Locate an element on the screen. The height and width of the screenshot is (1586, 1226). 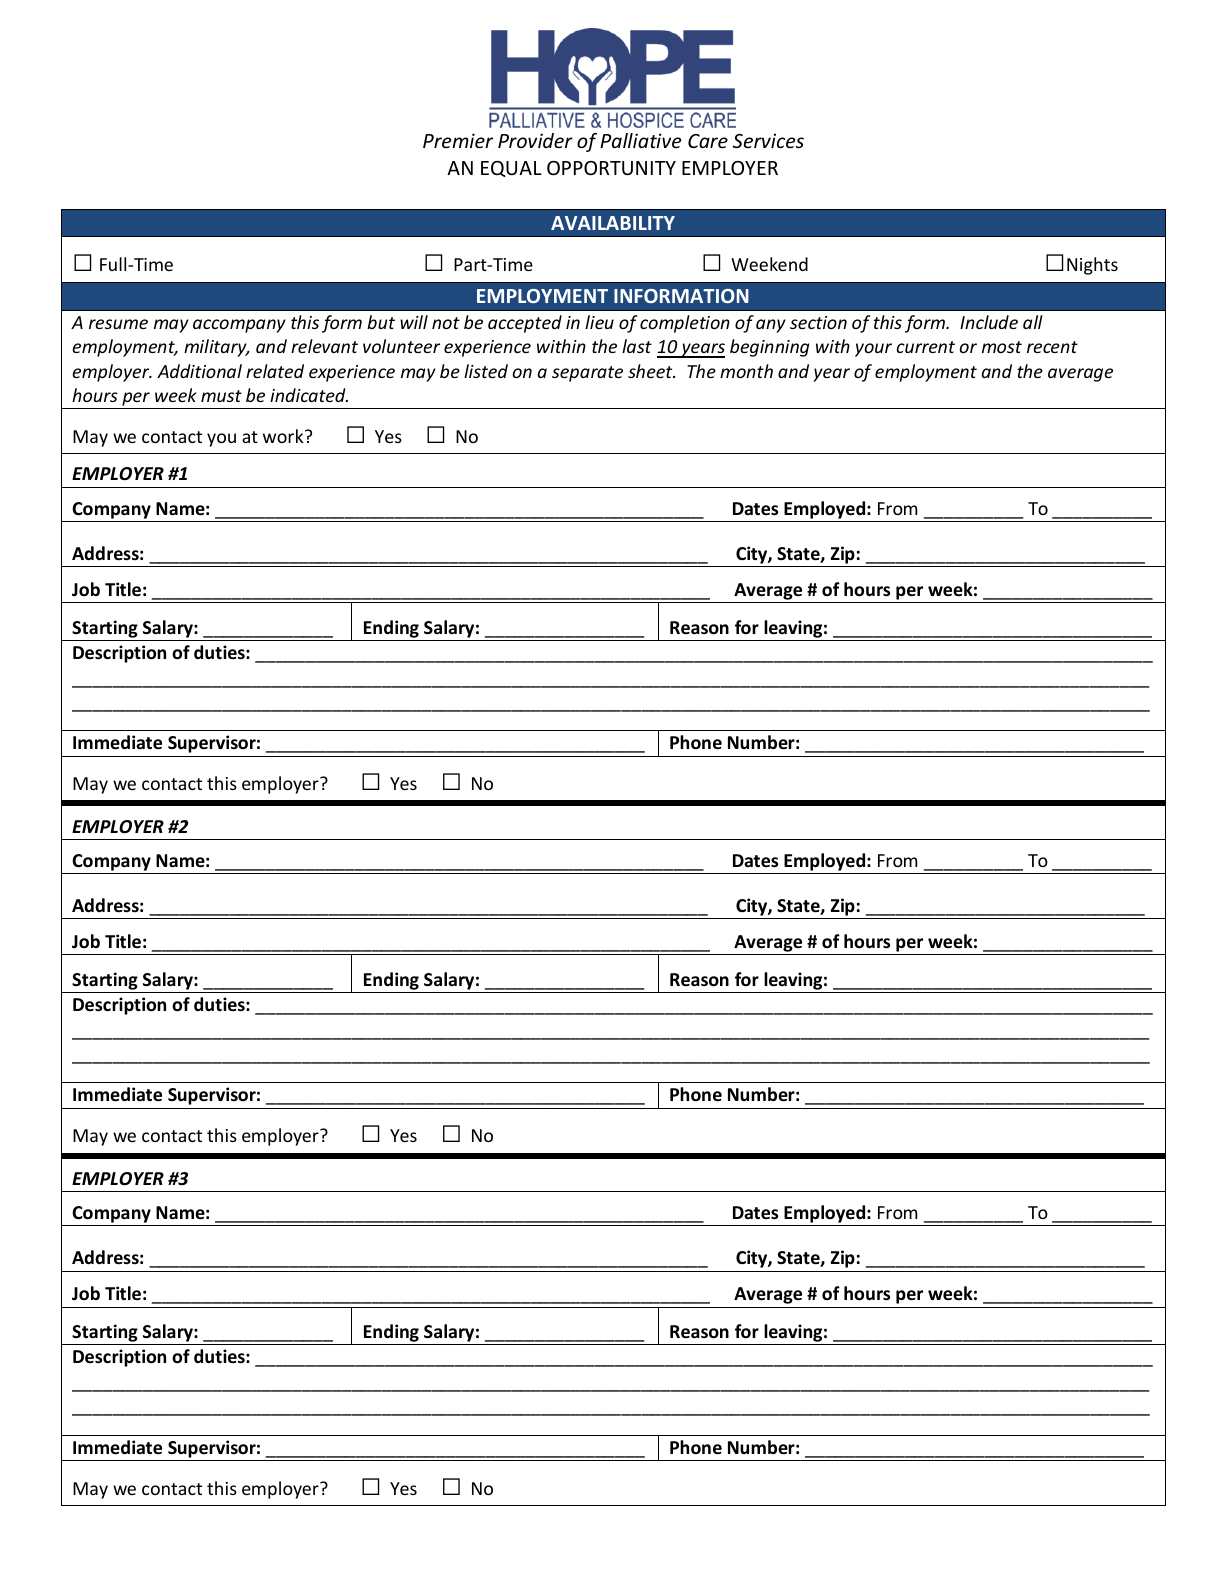
OPPORTUNITY is located at coordinates (611, 168).
